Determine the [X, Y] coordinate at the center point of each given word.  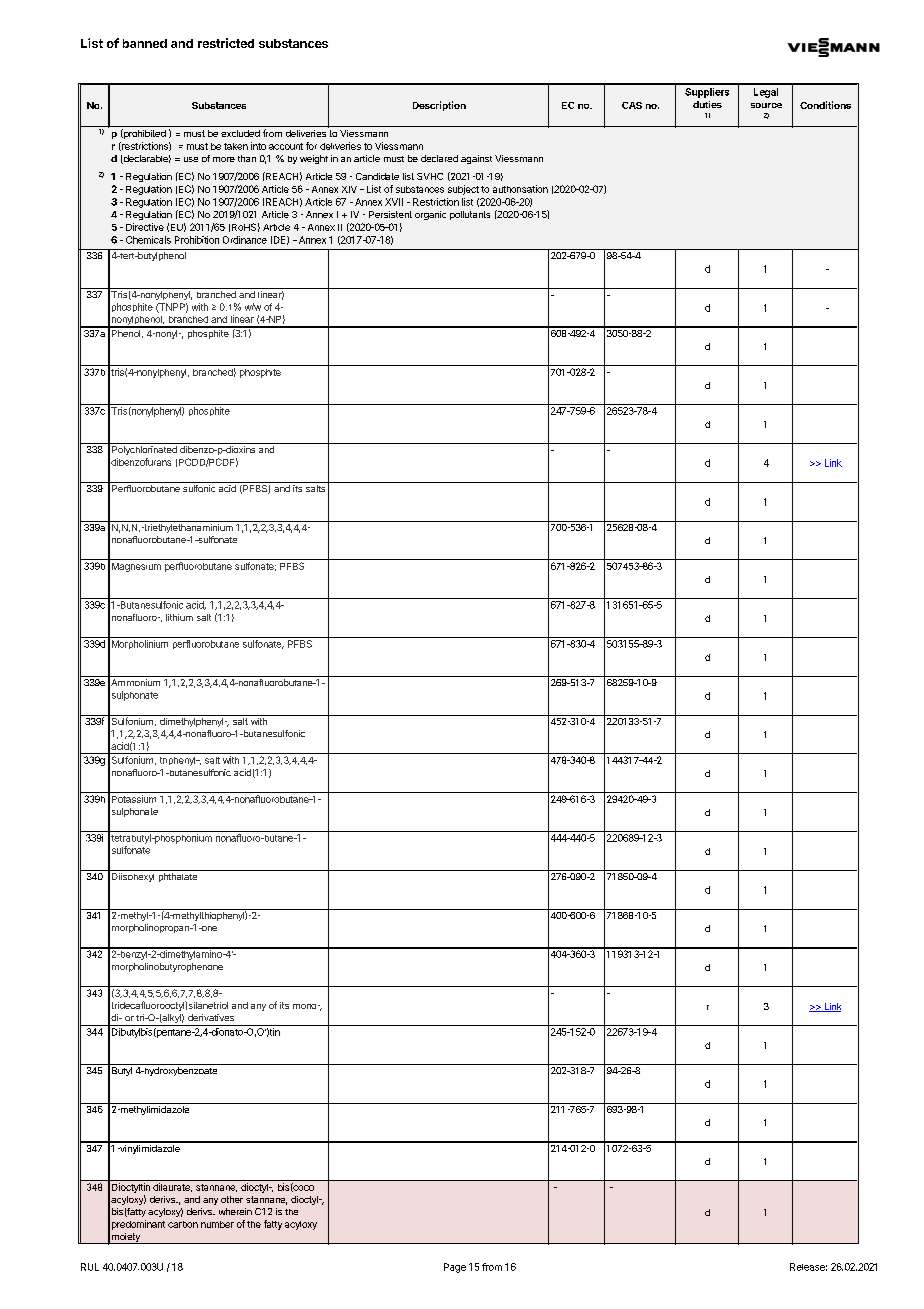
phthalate [178, 877]
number [217, 1224]
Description [439, 106]
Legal [766, 93]
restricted [226, 43]
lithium [179, 617]
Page [455, 1268]
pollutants [470, 215]
